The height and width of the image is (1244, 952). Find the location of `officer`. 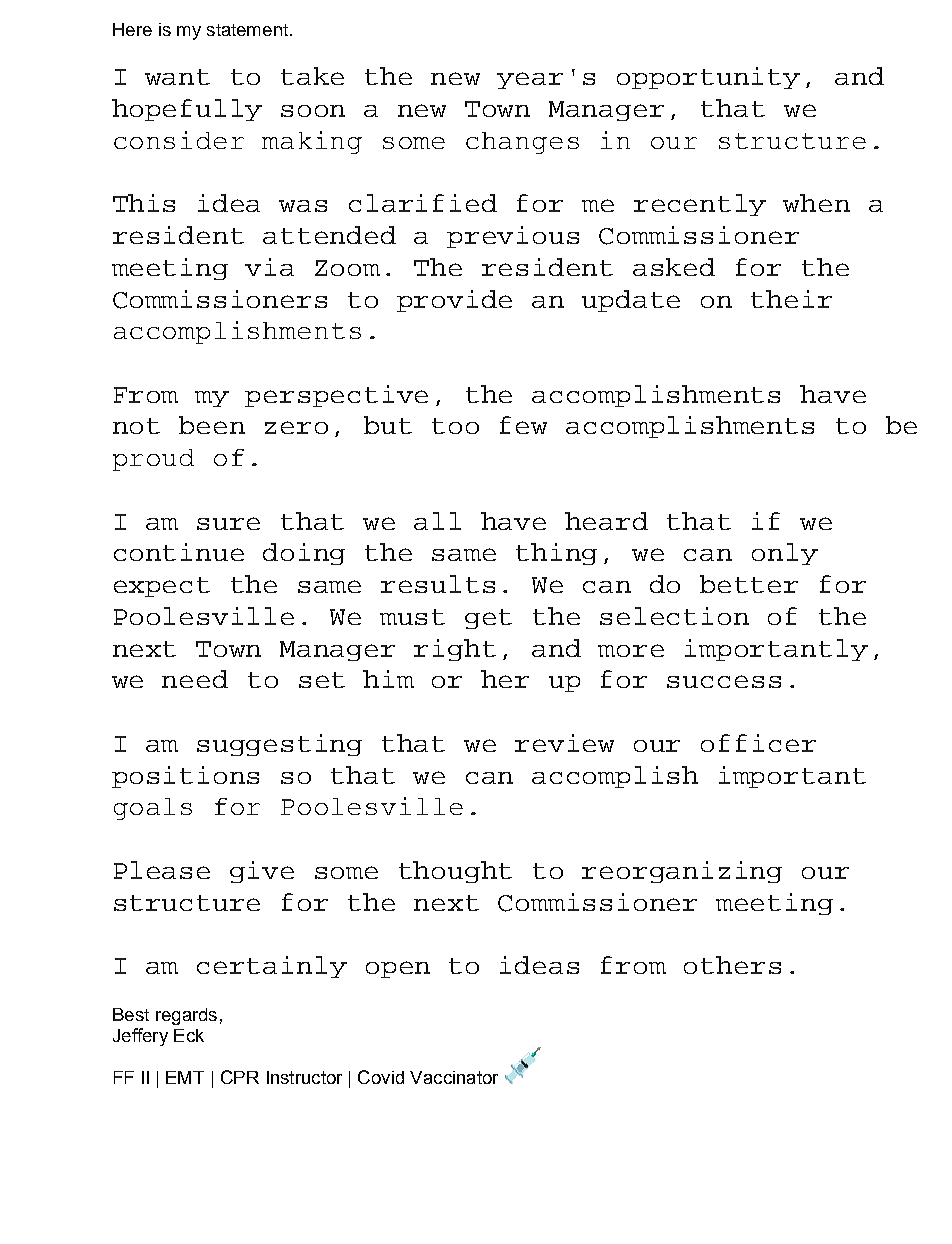

officer is located at coordinates (758, 743).
